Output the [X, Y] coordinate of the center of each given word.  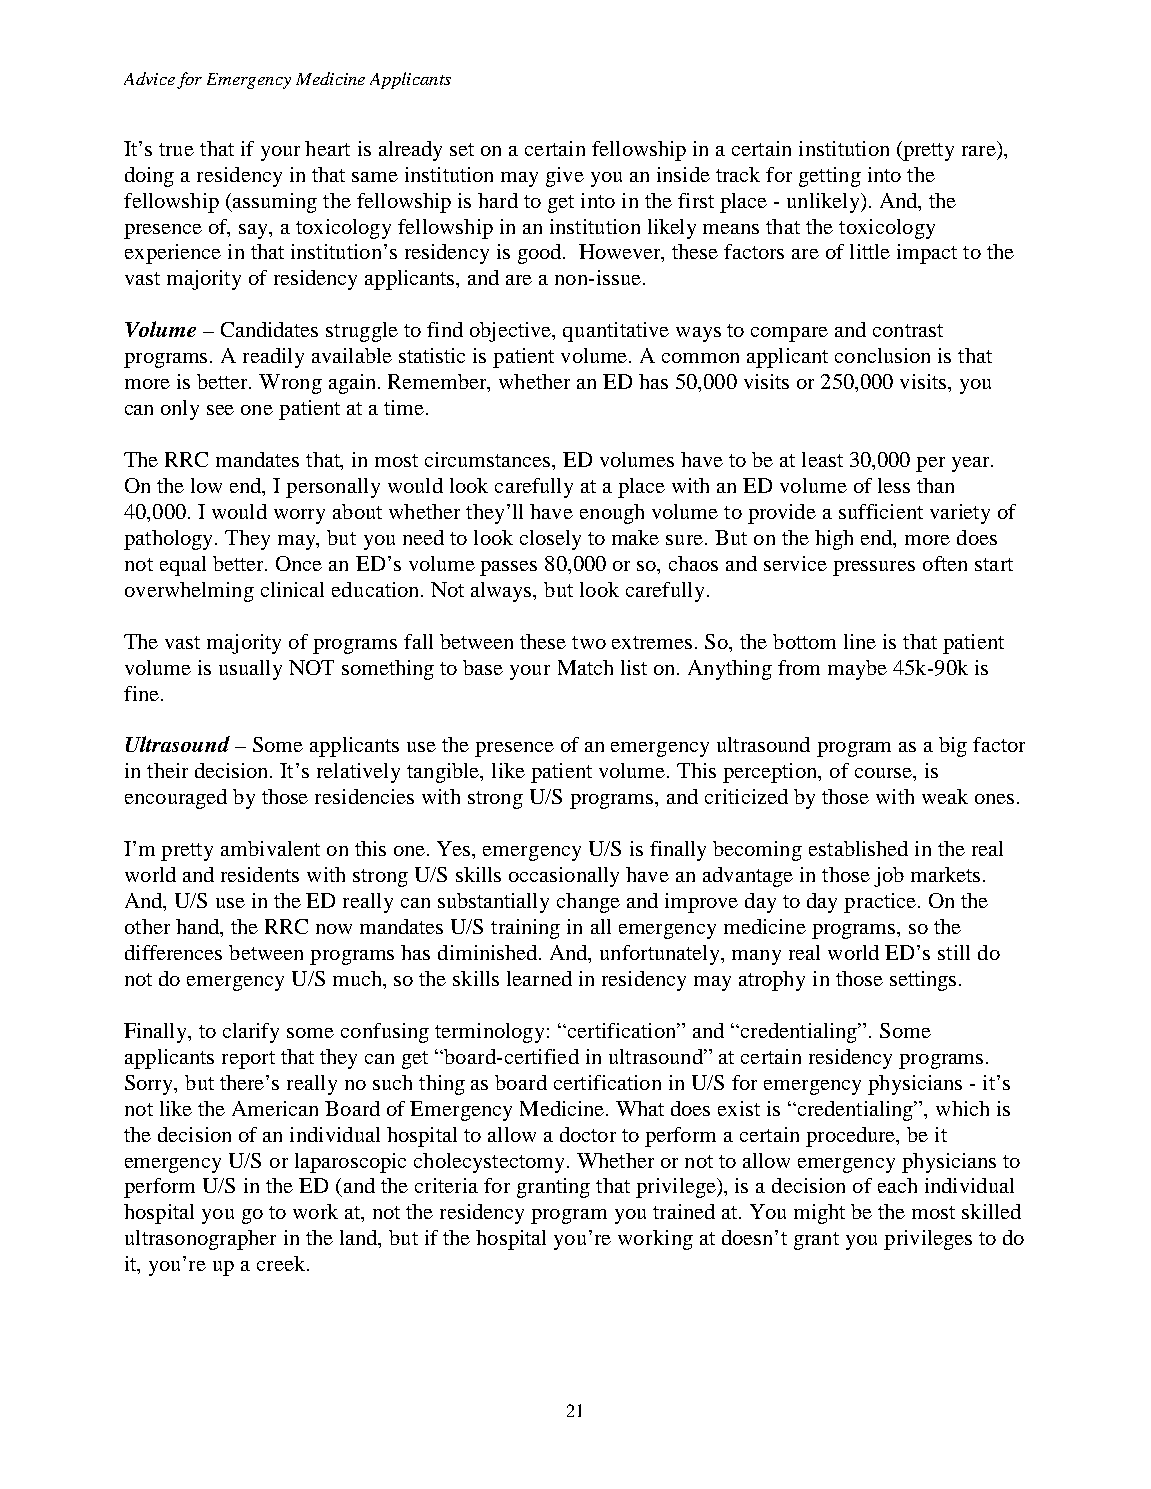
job [889, 877]
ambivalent [270, 848]
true [176, 149]
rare [980, 152]
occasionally [564, 877]
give [565, 177]
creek [281, 1263]
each [897, 1185]
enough [612, 514]
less [894, 485]
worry [299, 516]
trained [684, 1211]
